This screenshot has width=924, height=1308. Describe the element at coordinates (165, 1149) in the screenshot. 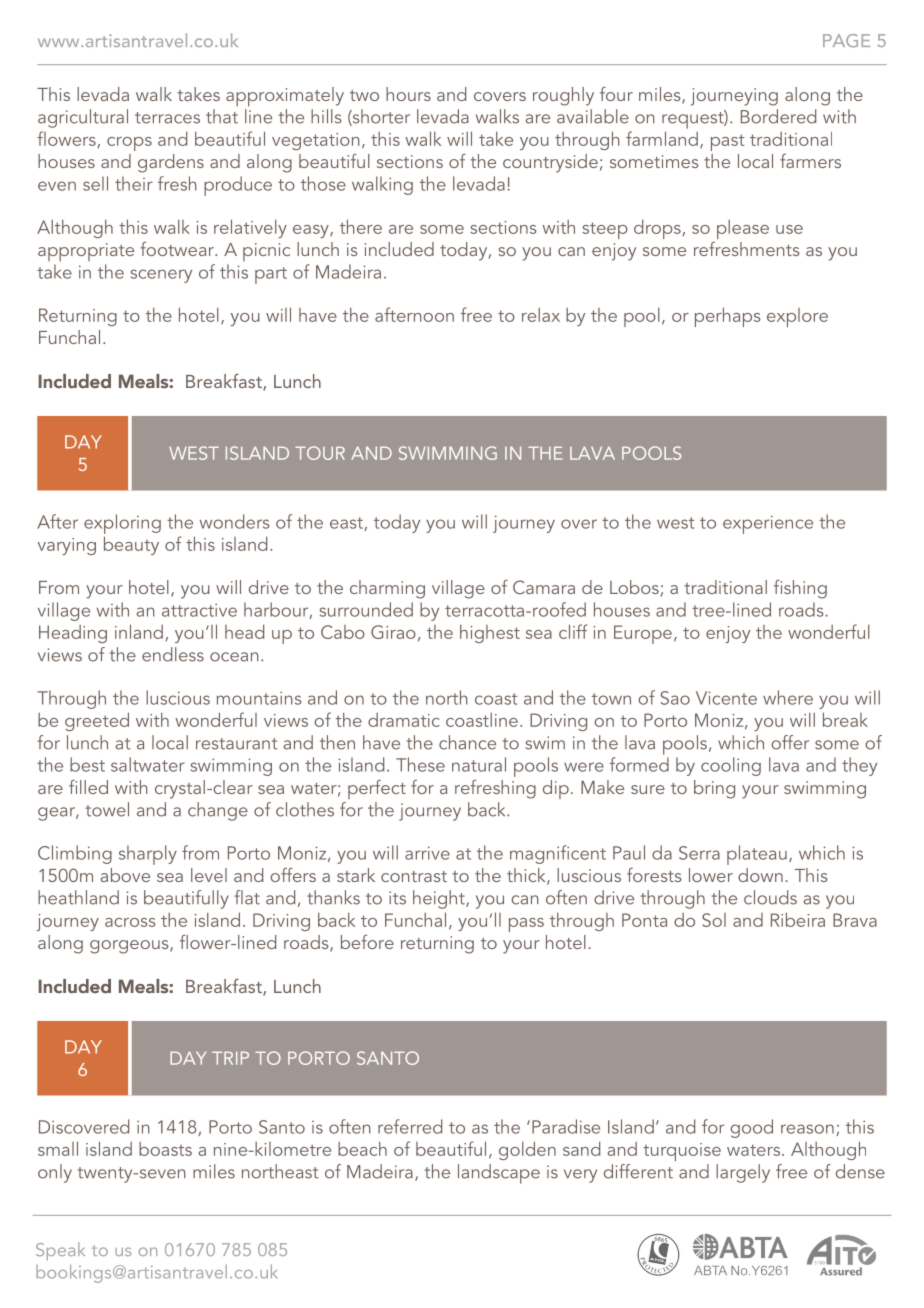

I see `boasts` at that location.
